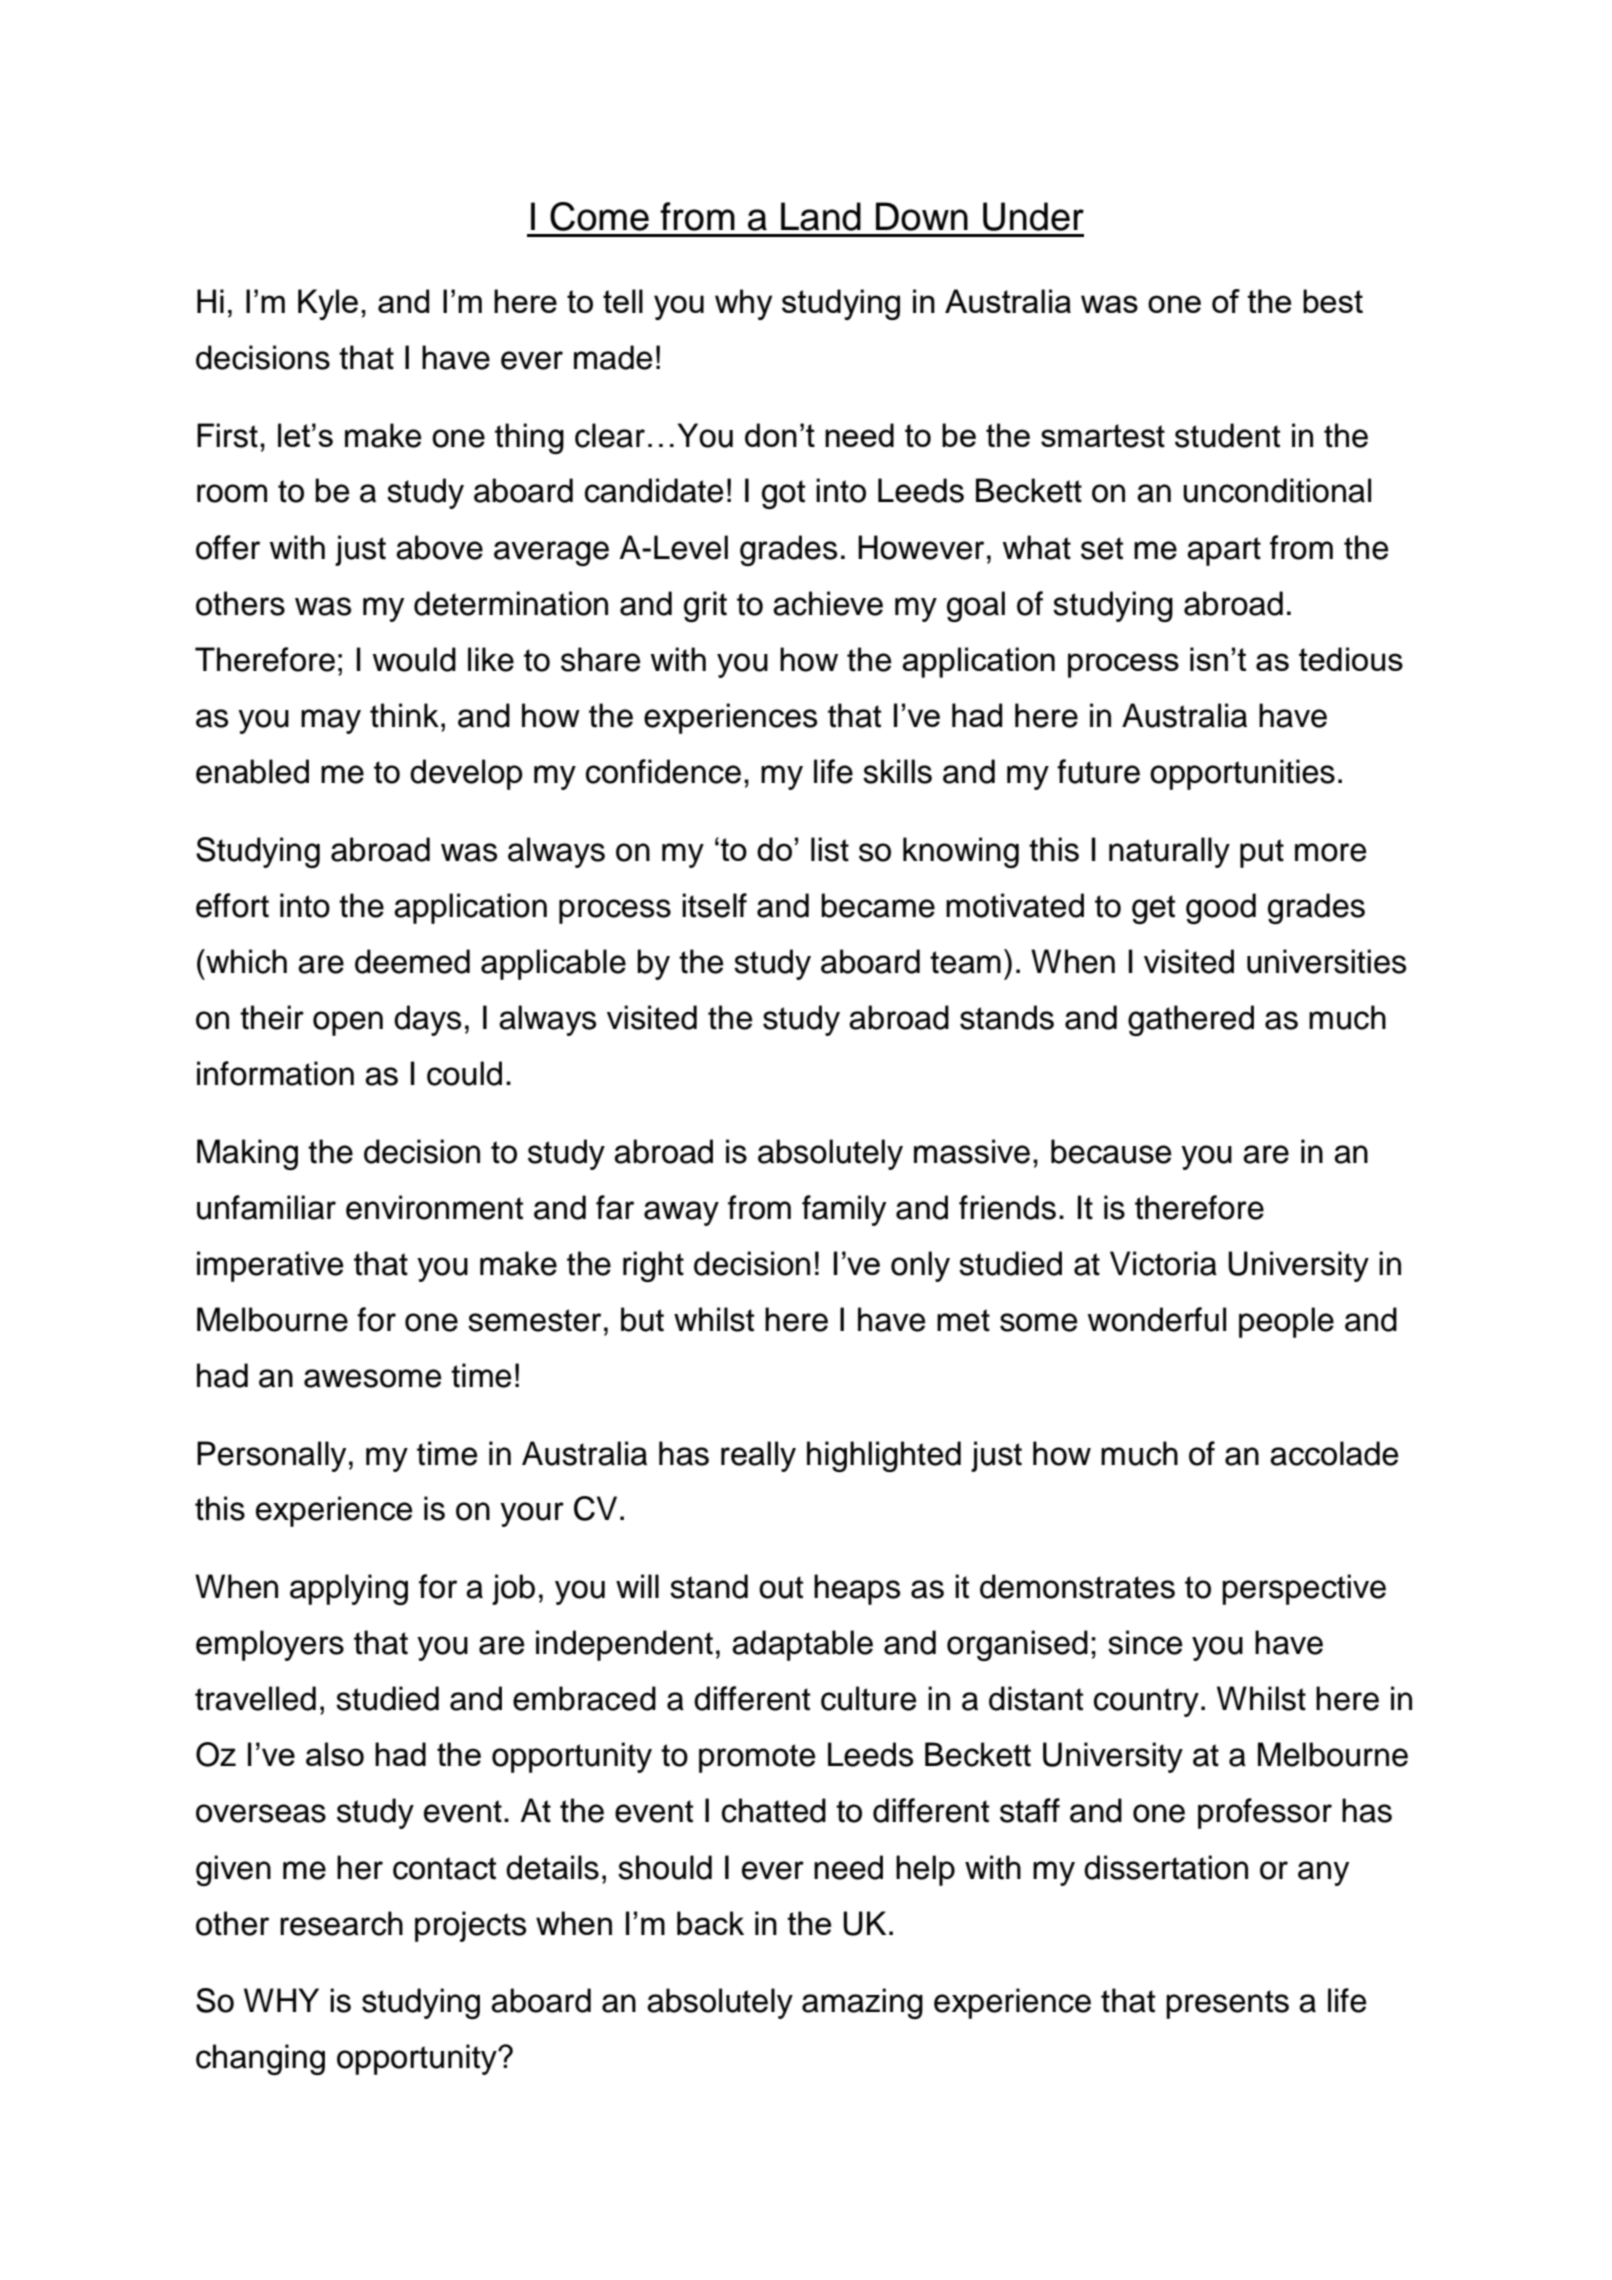 This image has height=2280, width=1612. What do you see at coordinates (844, 1210) in the image?
I see `family` at bounding box center [844, 1210].
